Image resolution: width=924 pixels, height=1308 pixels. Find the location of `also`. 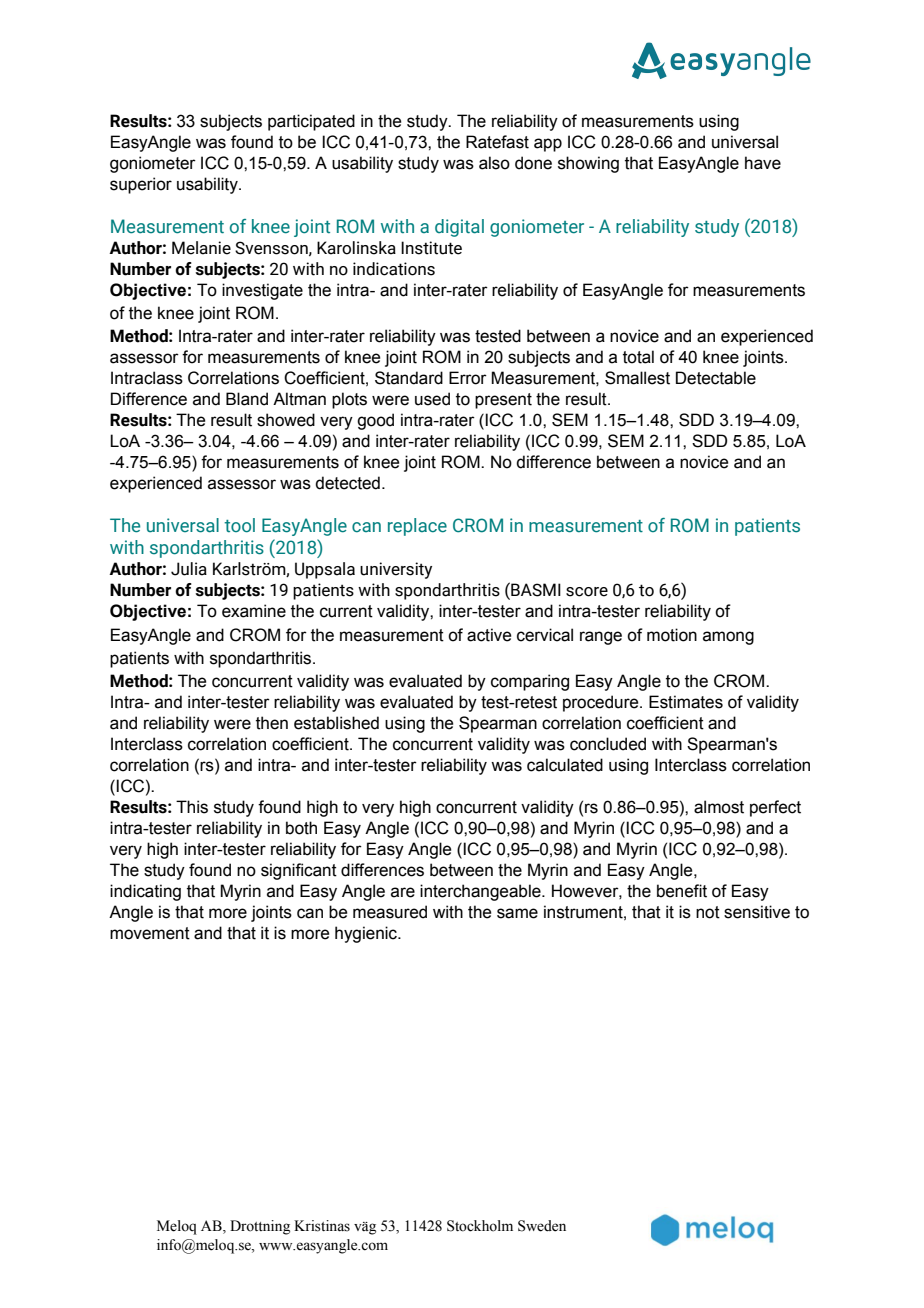

also is located at coordinates (494, 163).
